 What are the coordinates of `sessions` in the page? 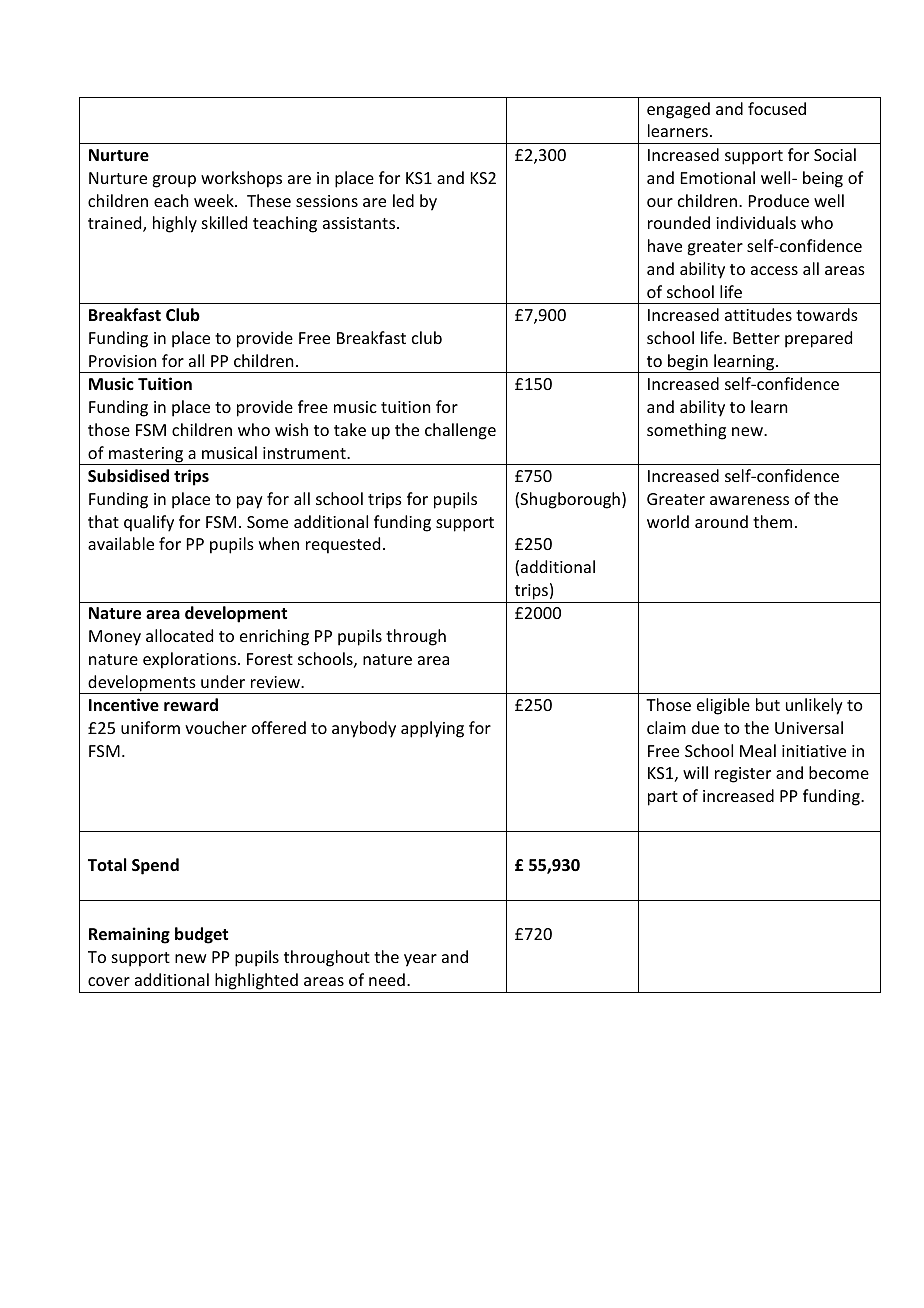 It's located at (327, 201).
